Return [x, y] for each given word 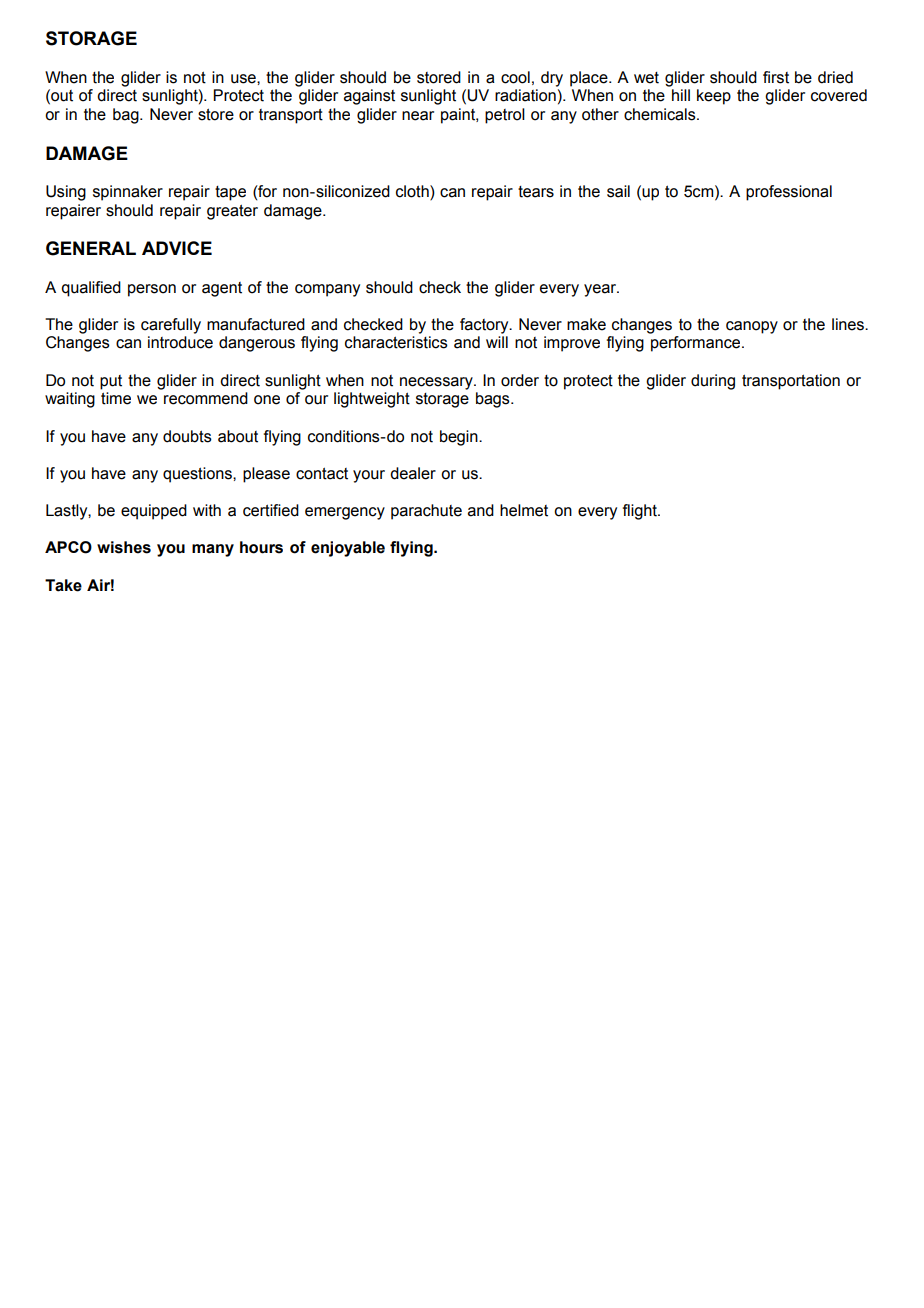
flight [641, 512]
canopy [752, 327]
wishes [124, 547]
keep [714, 97]
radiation [525, 95]
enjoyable [348, 549]
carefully [171, 326]
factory [485, 326]
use [244, 79]
